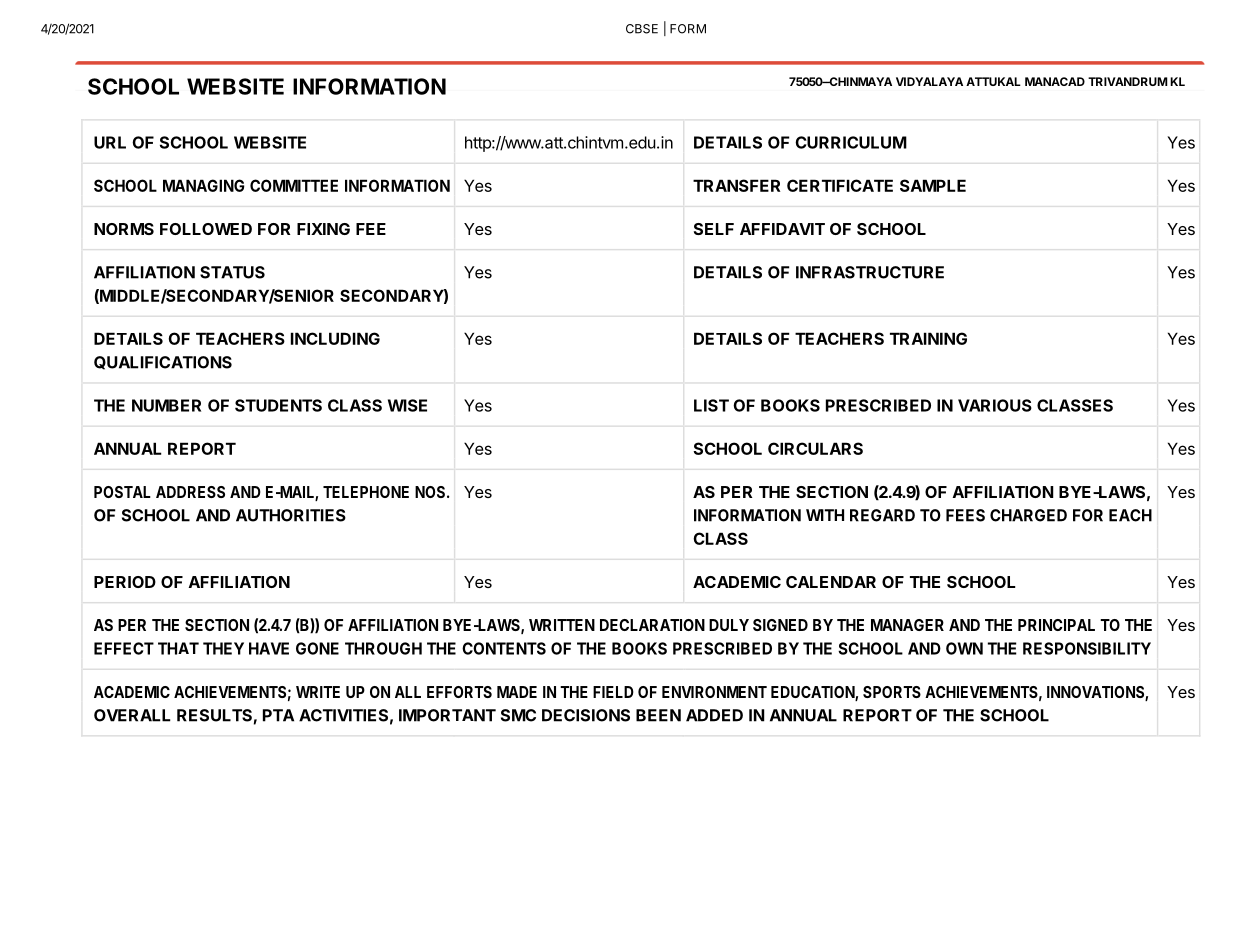 The width and height of the document is (1233, 952). Describe the element at coordinates (204, 185) in the document. I see `MANAGING` at that location.
